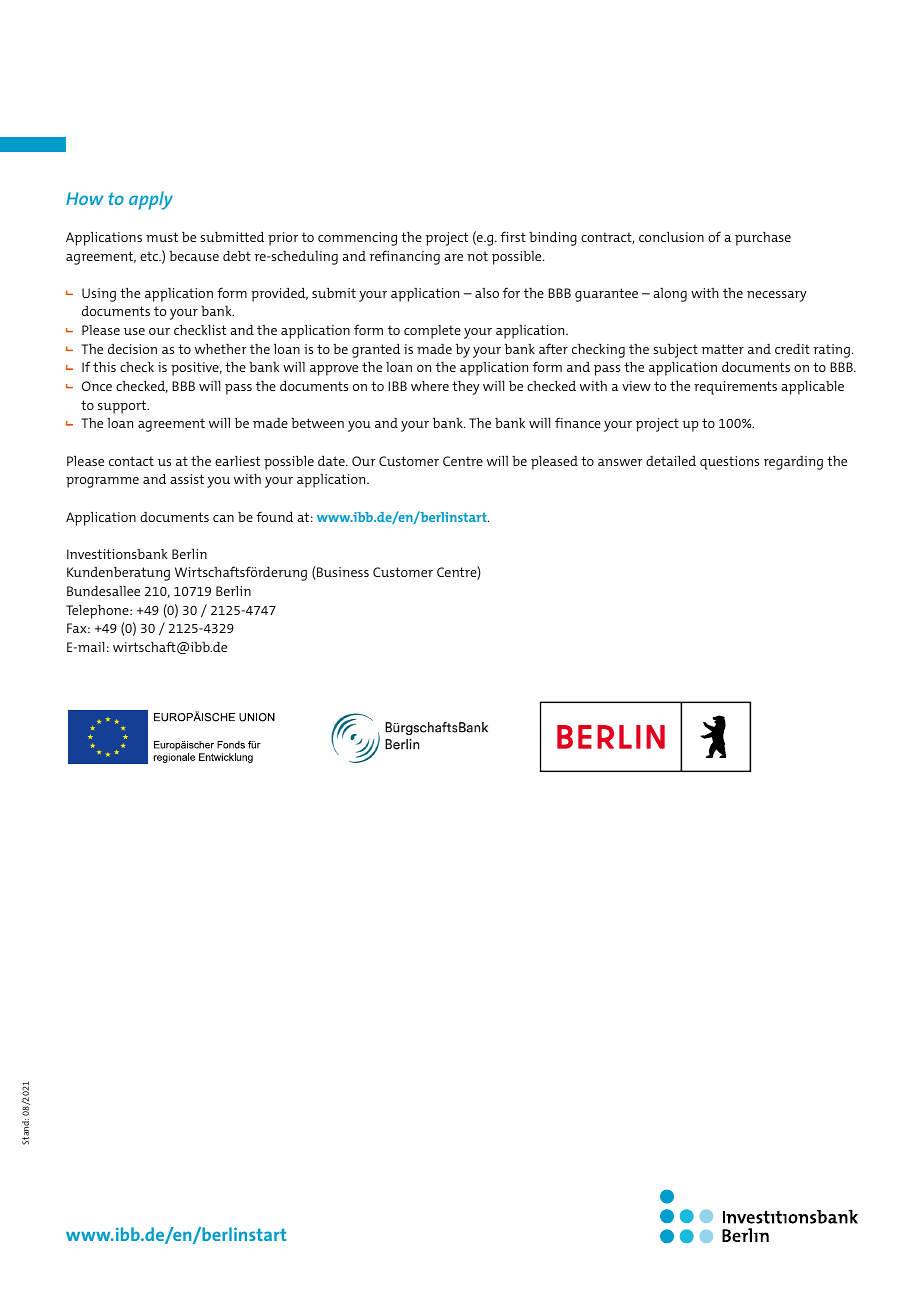  I want to click on first, so click(513, 236).
